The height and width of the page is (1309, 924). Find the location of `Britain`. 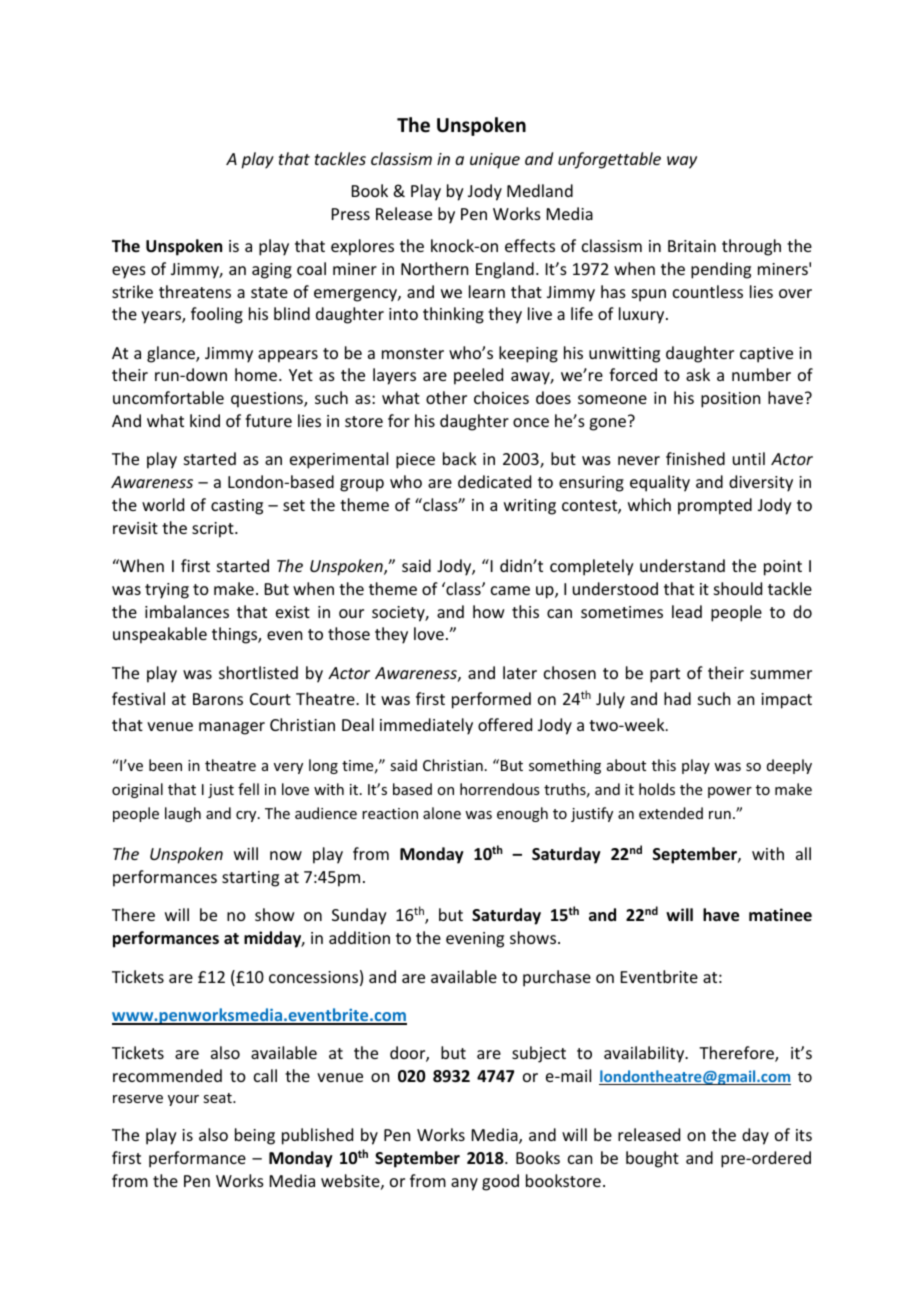

Britain is located at coordinates (692, 246).
